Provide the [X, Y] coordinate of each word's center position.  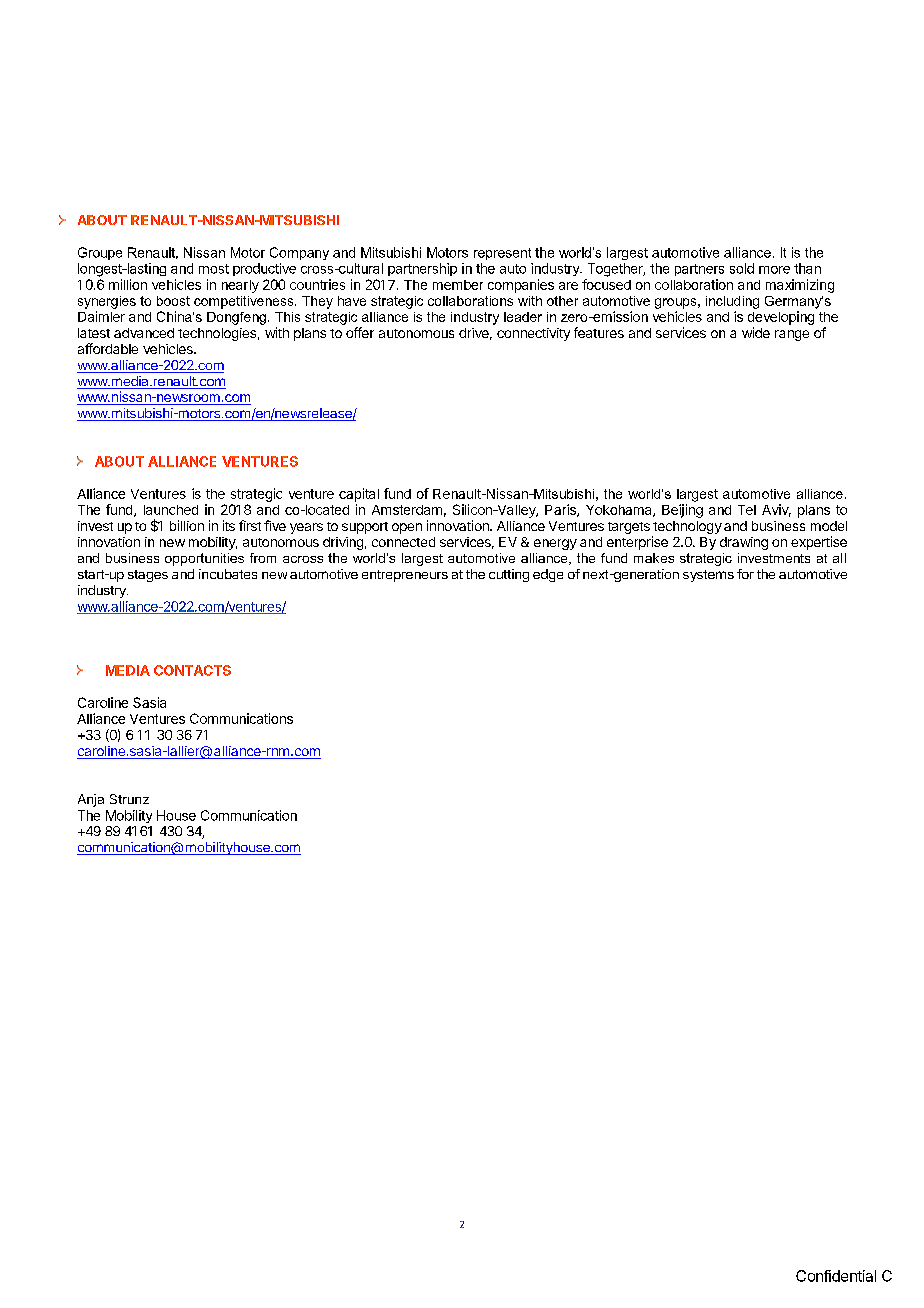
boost [173, 301]
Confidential [836, 1276]
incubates [228, 574]
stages [148, 576]
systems [708, 576]
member [458, 285]
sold [742, 268]
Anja [91, 800]
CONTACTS [192, 670]
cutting [509, 575]
